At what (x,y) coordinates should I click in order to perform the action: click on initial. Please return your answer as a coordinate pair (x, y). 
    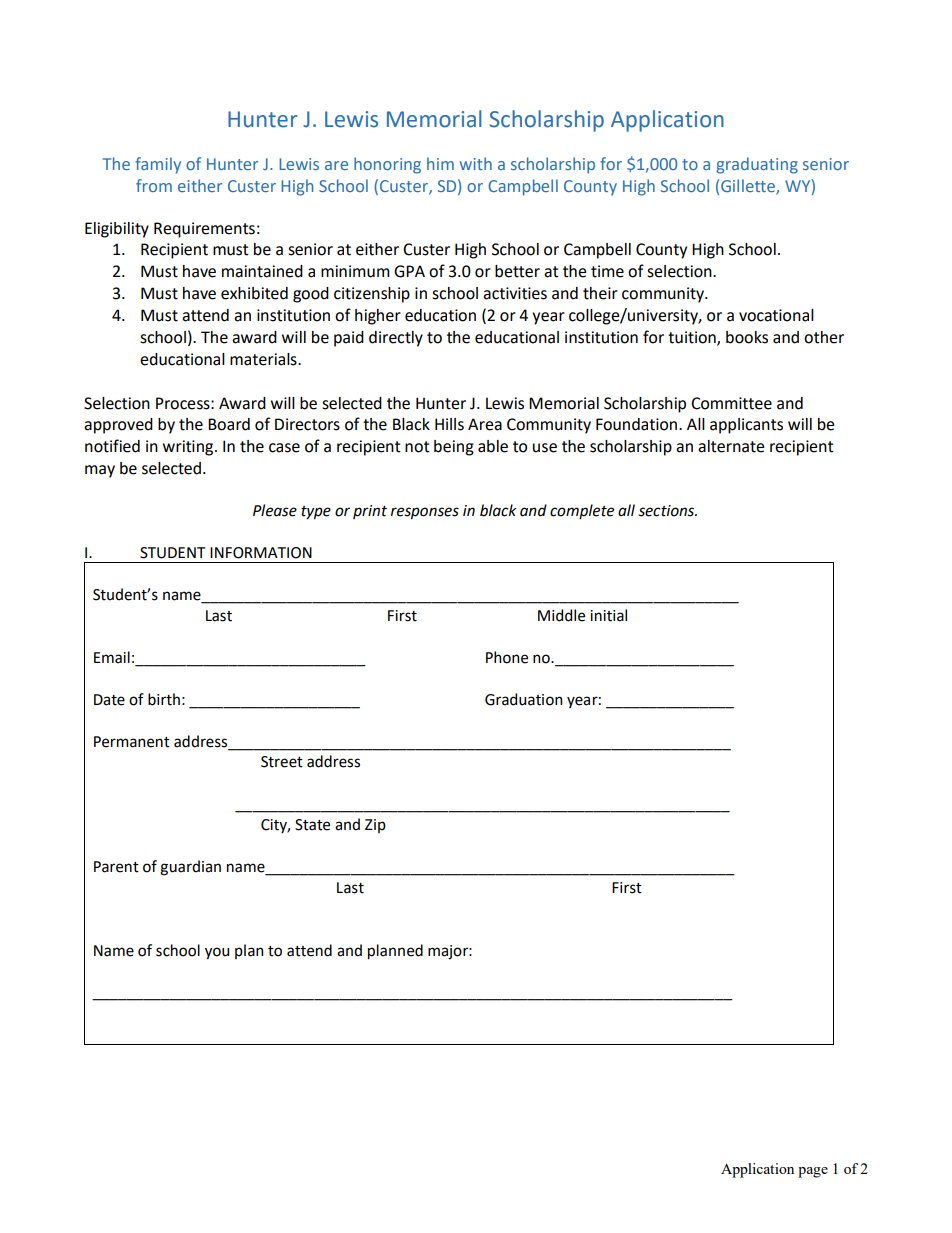
    Looking at the image, I should click on (608, 615).
